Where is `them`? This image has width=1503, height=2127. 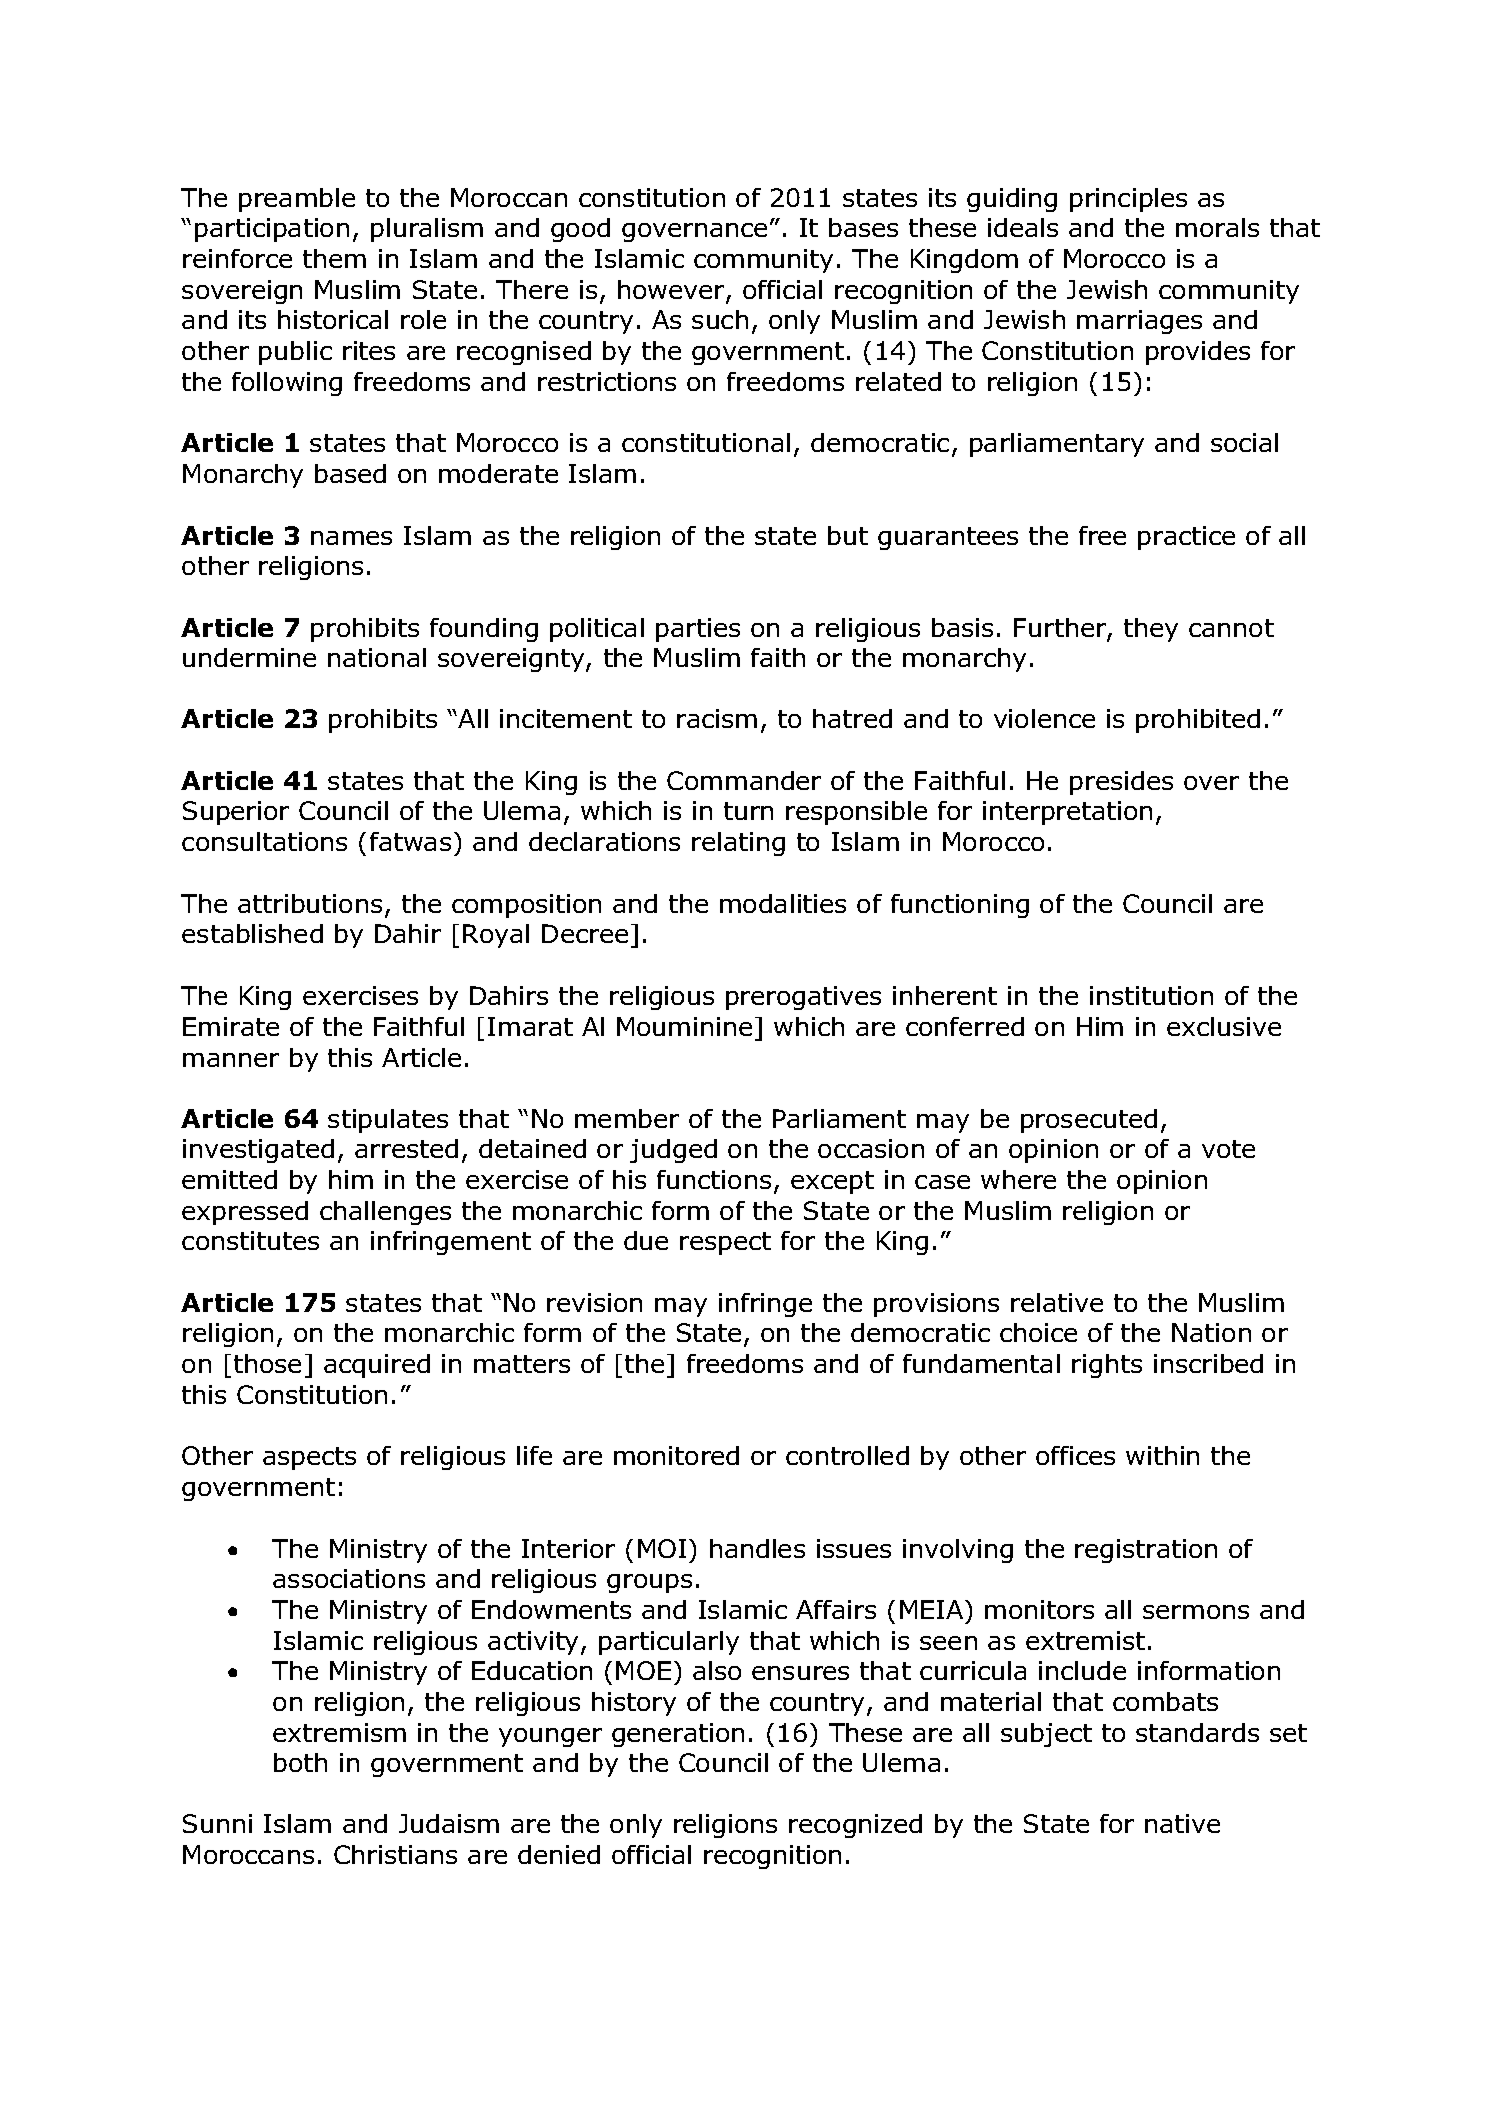
them is located at coordinates (334, 258).
